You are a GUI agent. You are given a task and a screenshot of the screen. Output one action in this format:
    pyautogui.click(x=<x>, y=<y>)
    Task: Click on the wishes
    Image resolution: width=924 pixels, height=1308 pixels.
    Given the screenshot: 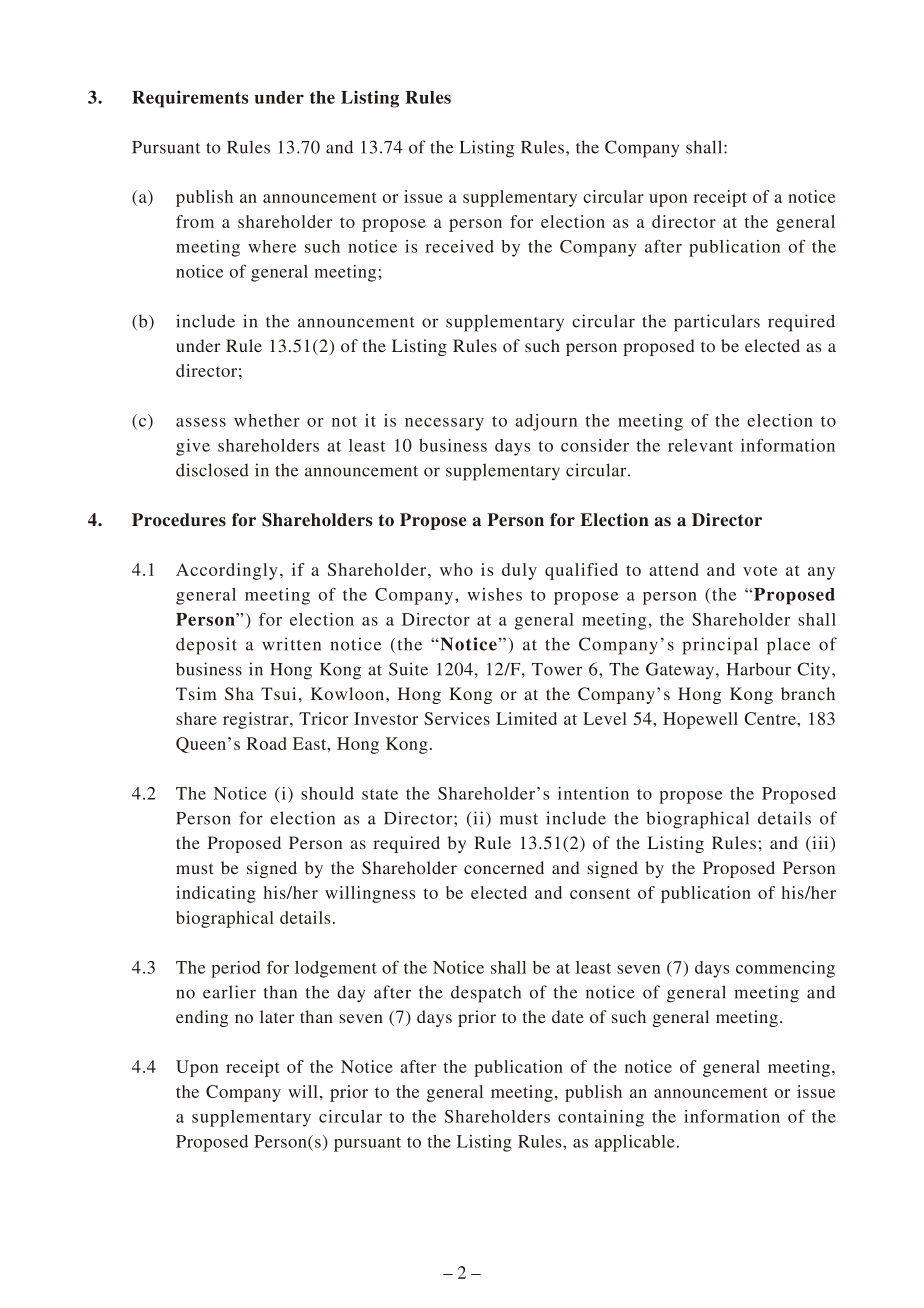 What is the action you would take?
    pyautogui.click(x=494, y=594)
